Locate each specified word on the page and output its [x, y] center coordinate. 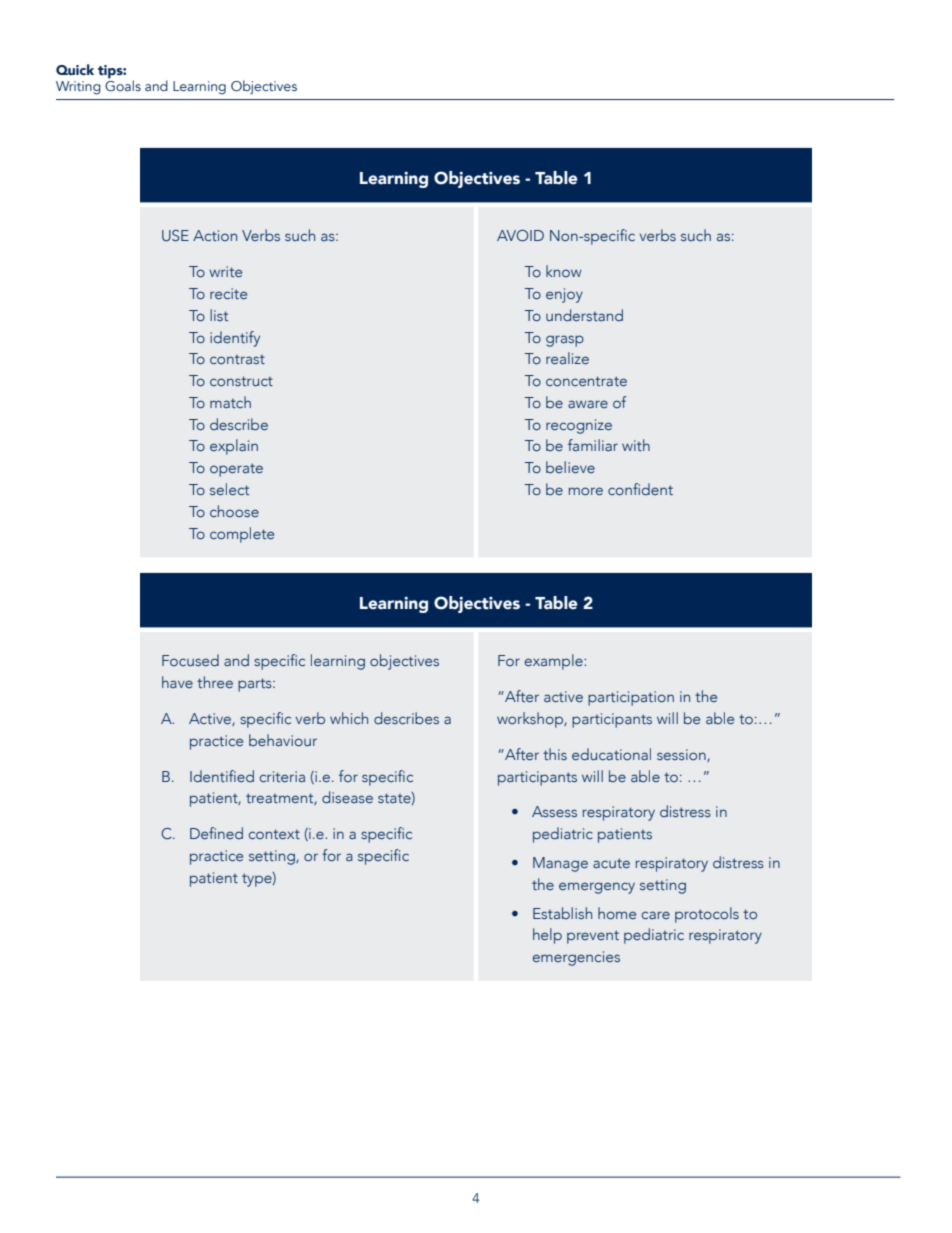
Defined [216, 833]
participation [631, 698]
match [230, 402]
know [564, 271]
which [349, 718]
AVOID [520, 235]
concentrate [586, 381]
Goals [123, 84]
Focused [190, 660]
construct [241, 381]
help [547, 936]
